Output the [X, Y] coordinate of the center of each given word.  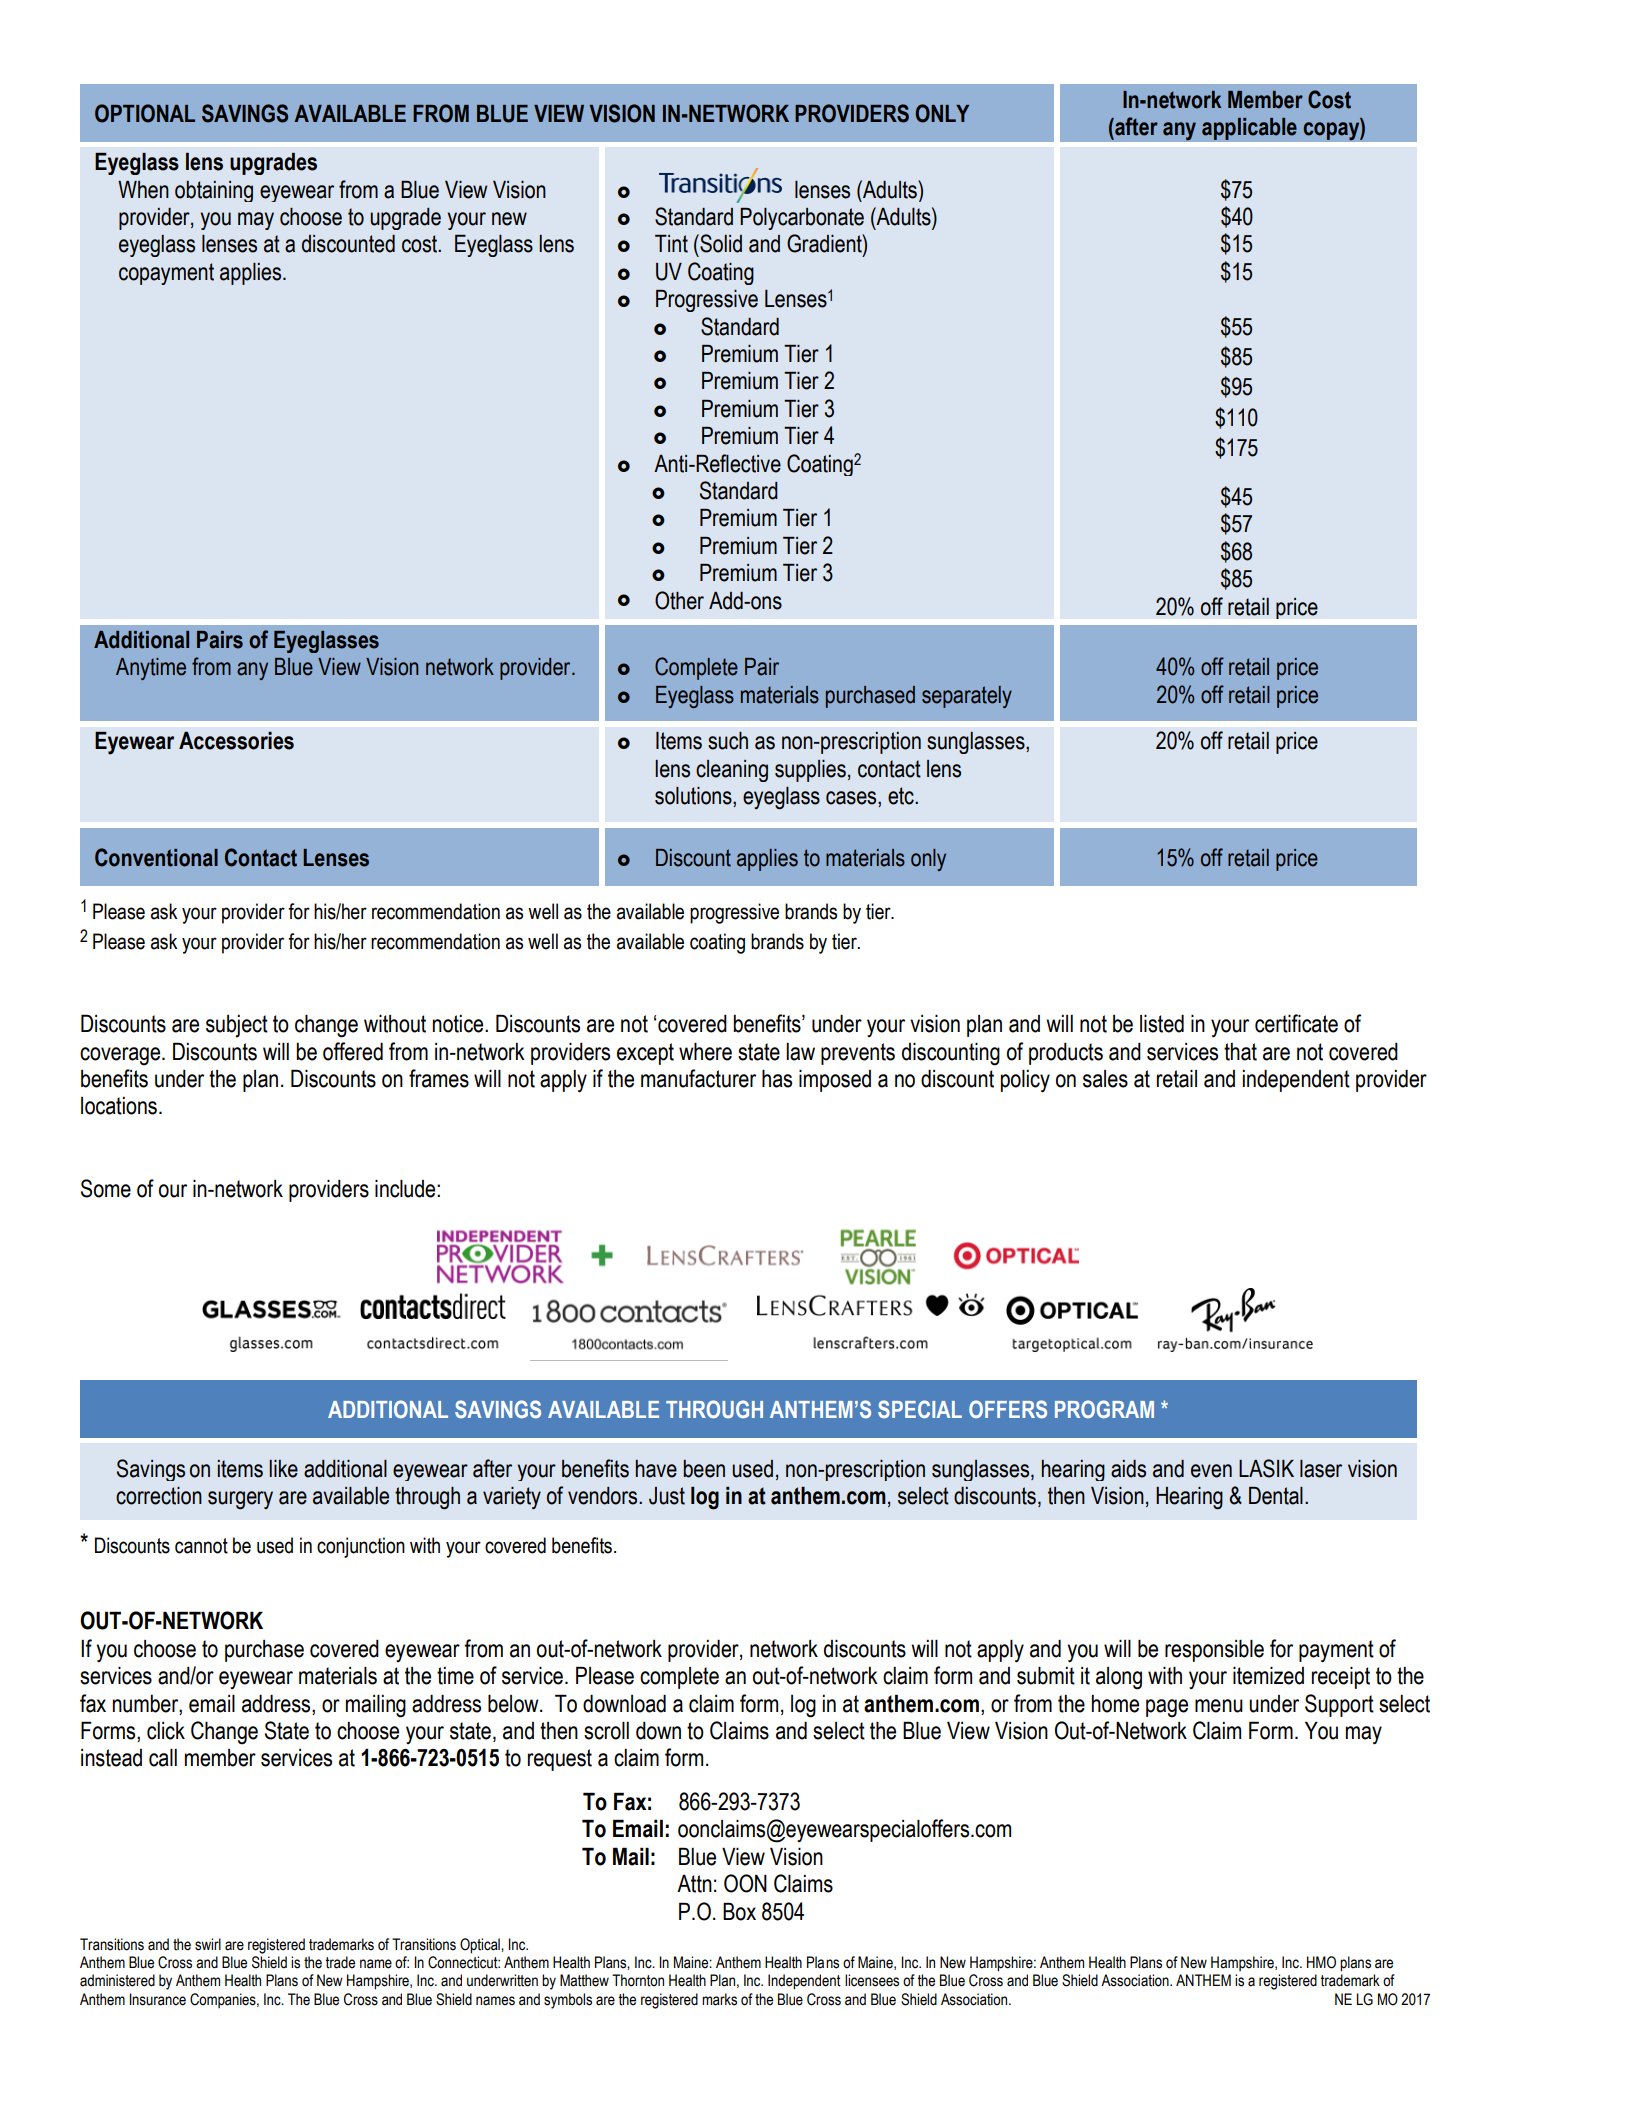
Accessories [236, 741]
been [704, 1469]
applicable [1249, 128]
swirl [208, 1944]
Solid [720, 243]
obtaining [214, 191]
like [283, 1469]
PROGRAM [1104, 1409]
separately [967, 697]
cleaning [732, 771]
